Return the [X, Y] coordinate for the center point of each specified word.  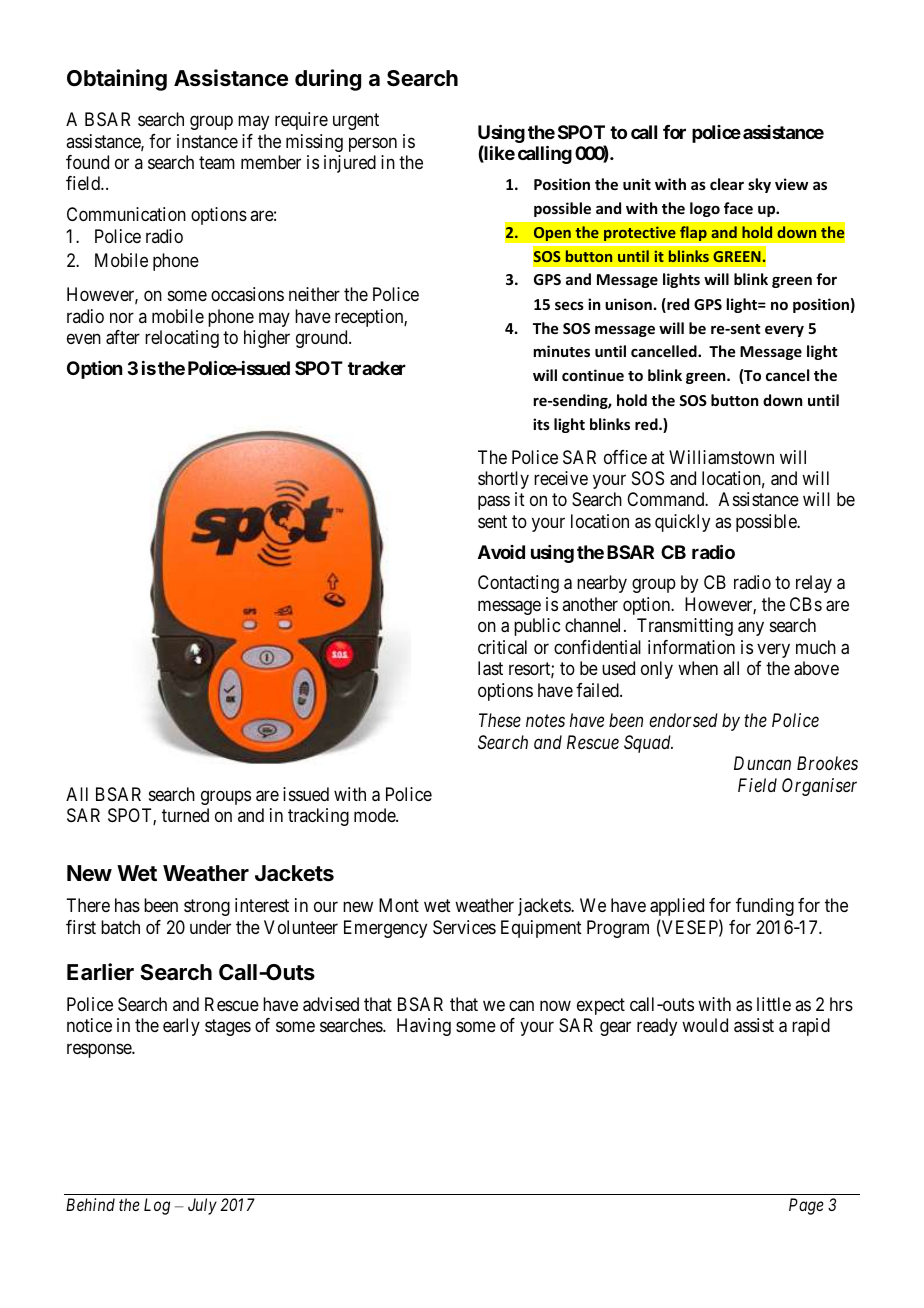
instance [207, 141]
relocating [182, 339]
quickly [682, 523]
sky [759, 185]
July [202, 1206]
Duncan [762, 763]
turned [185, 815]
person [373, 144]
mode [375, 815]
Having [424, 1027]
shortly [503, 480]
